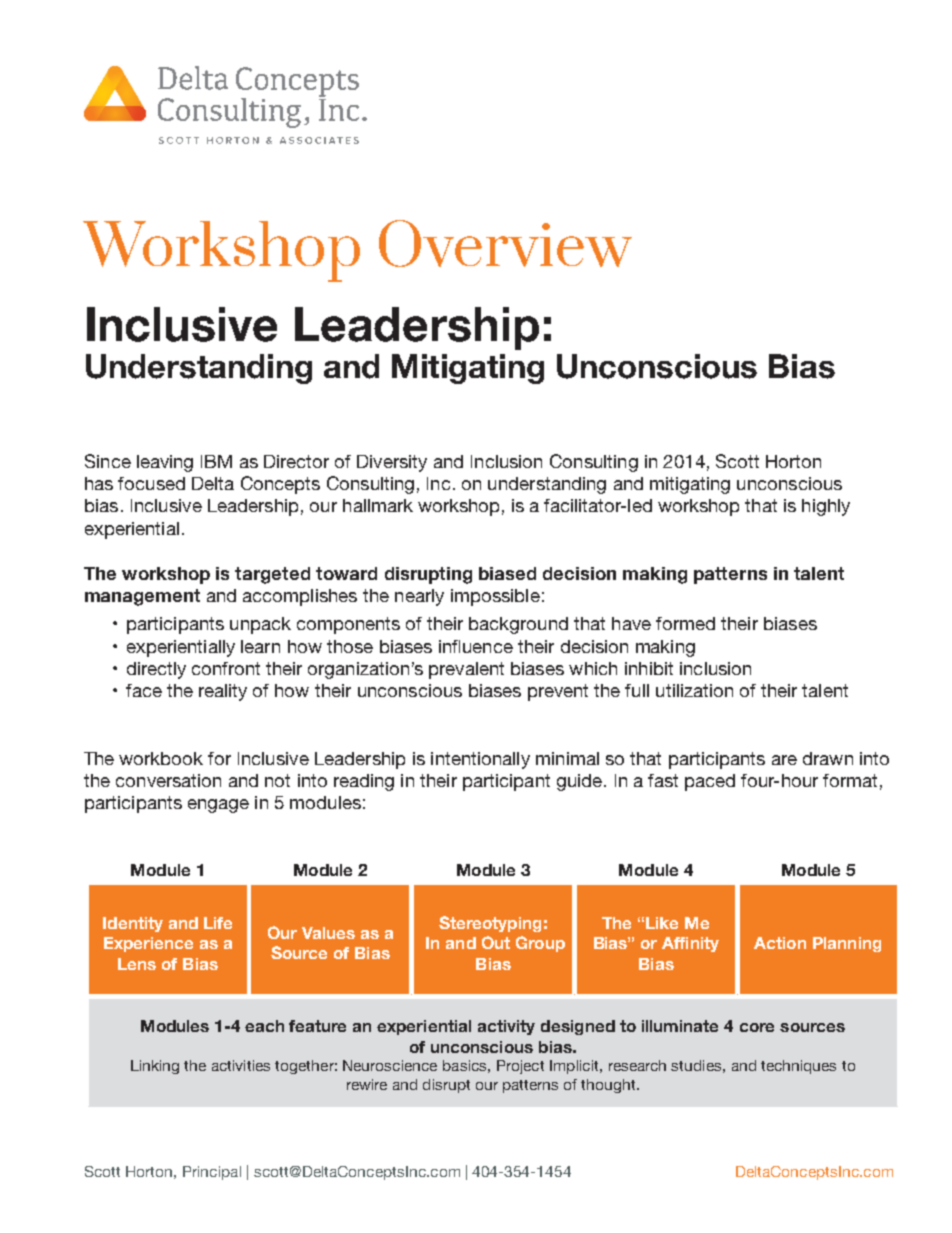 This screenshot has width=952, height=1233. I want to click on impossible, so click(495, 597).
